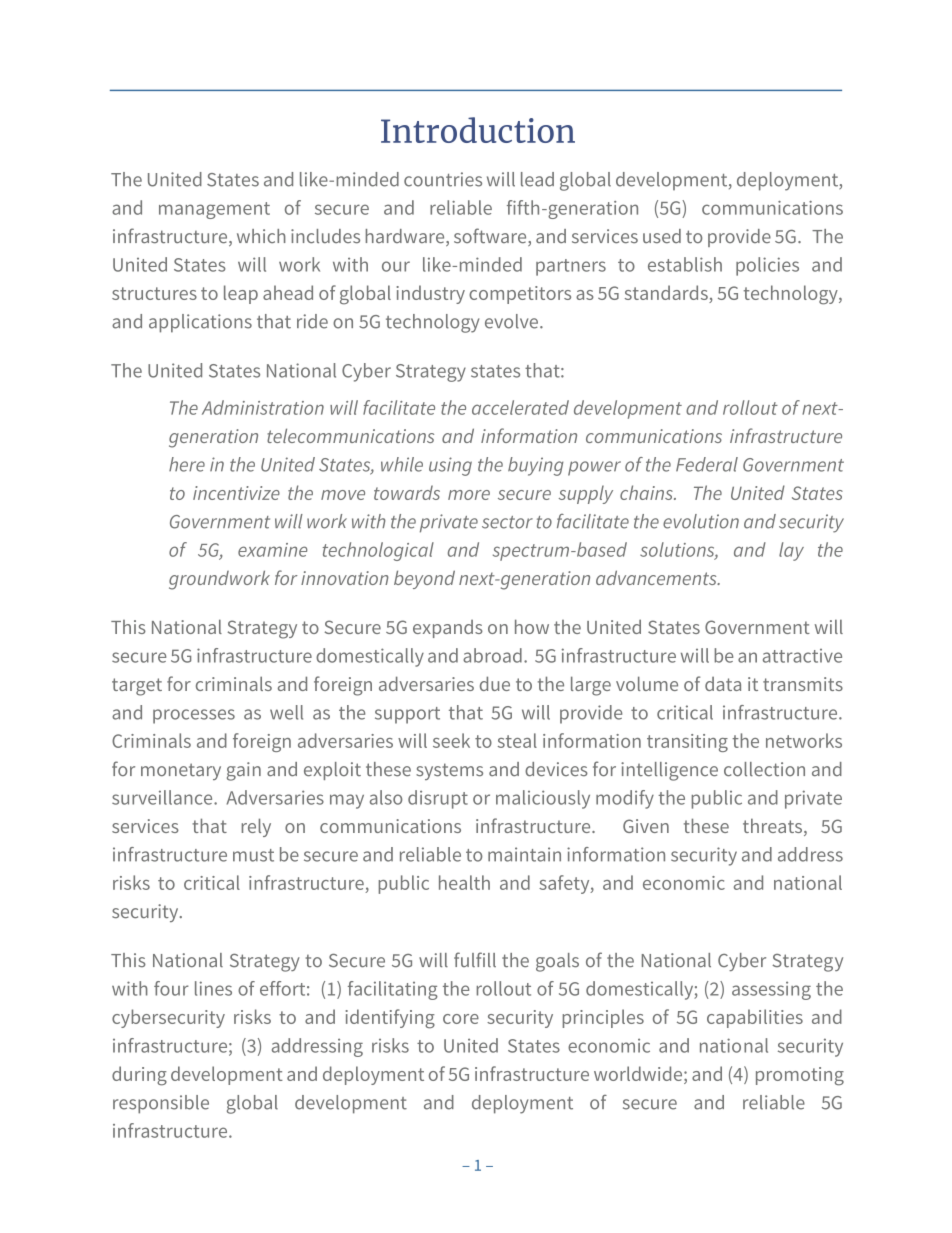 The width and height of the screenshot is (952, 1233). What do you see at coordinates (461, 1019) in the screenshot?
I see `core` at bounding box center [461, 1019].
